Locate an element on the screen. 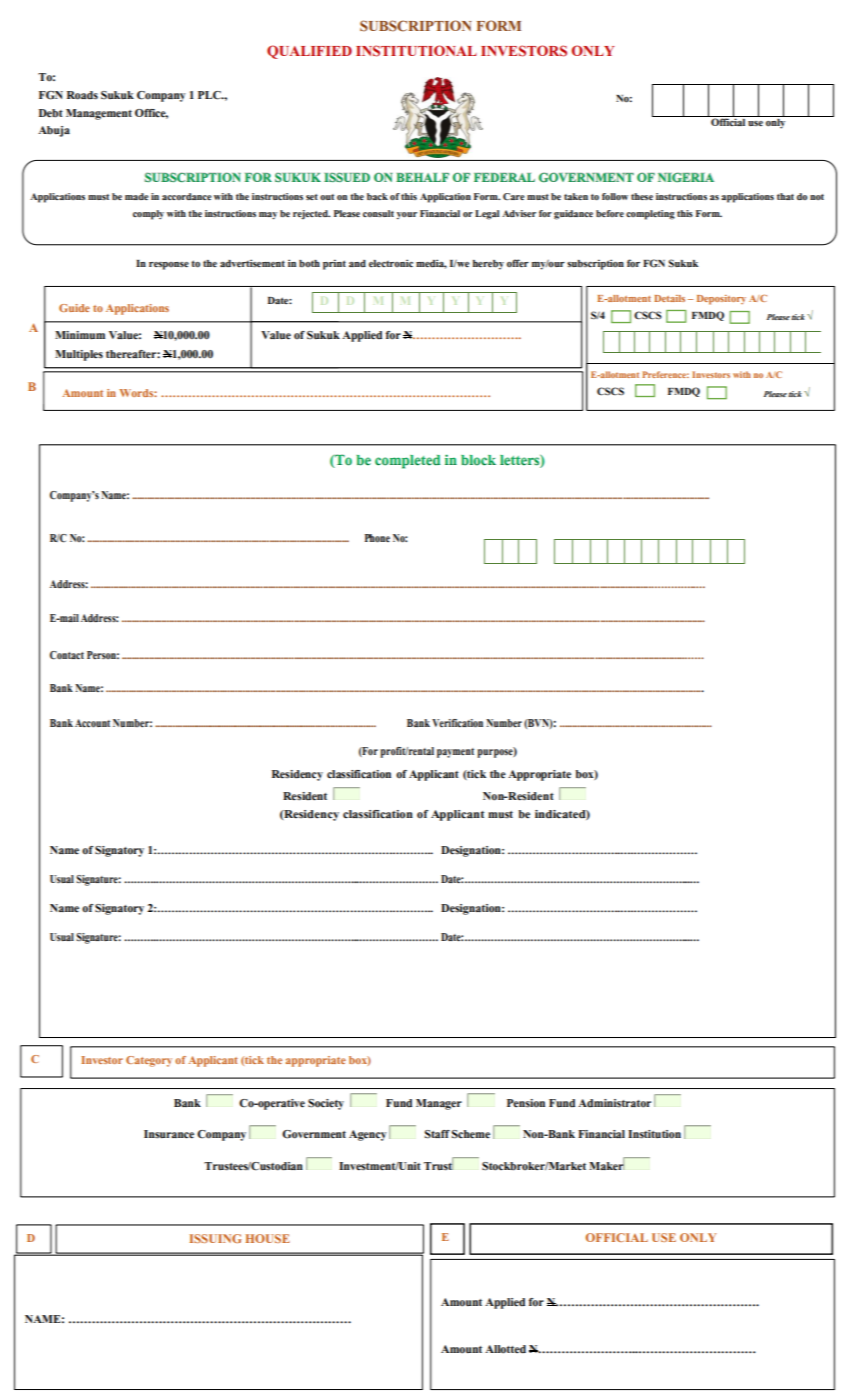 The height and width of the screenshot is (1400, 849). Account is located at coordinates (92, 723).
